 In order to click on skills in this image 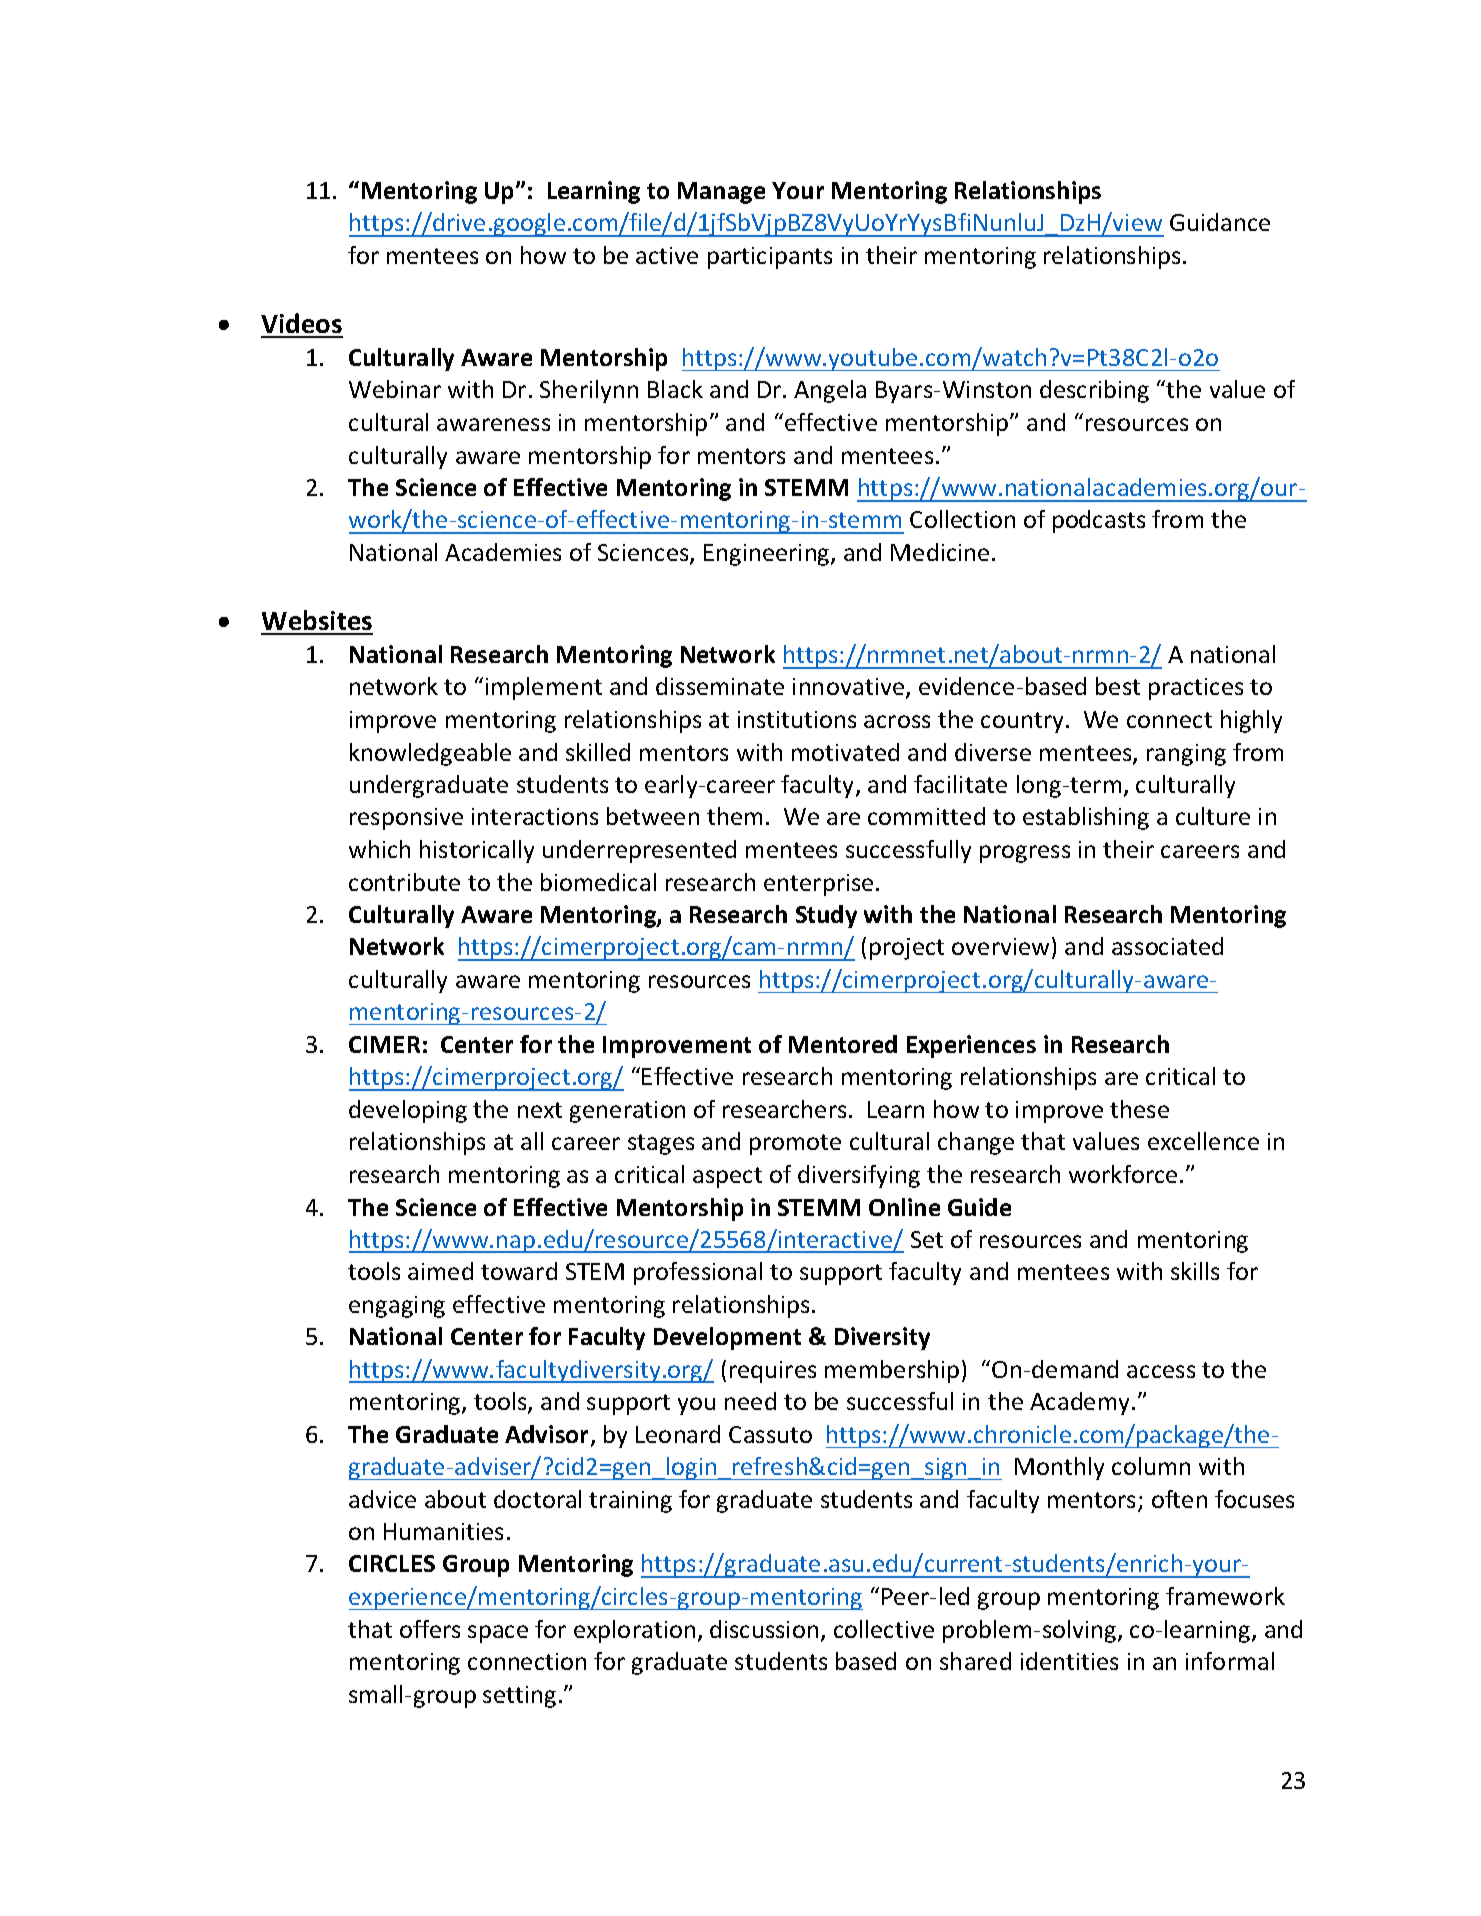, I will do `click(1195, 1271)`.
